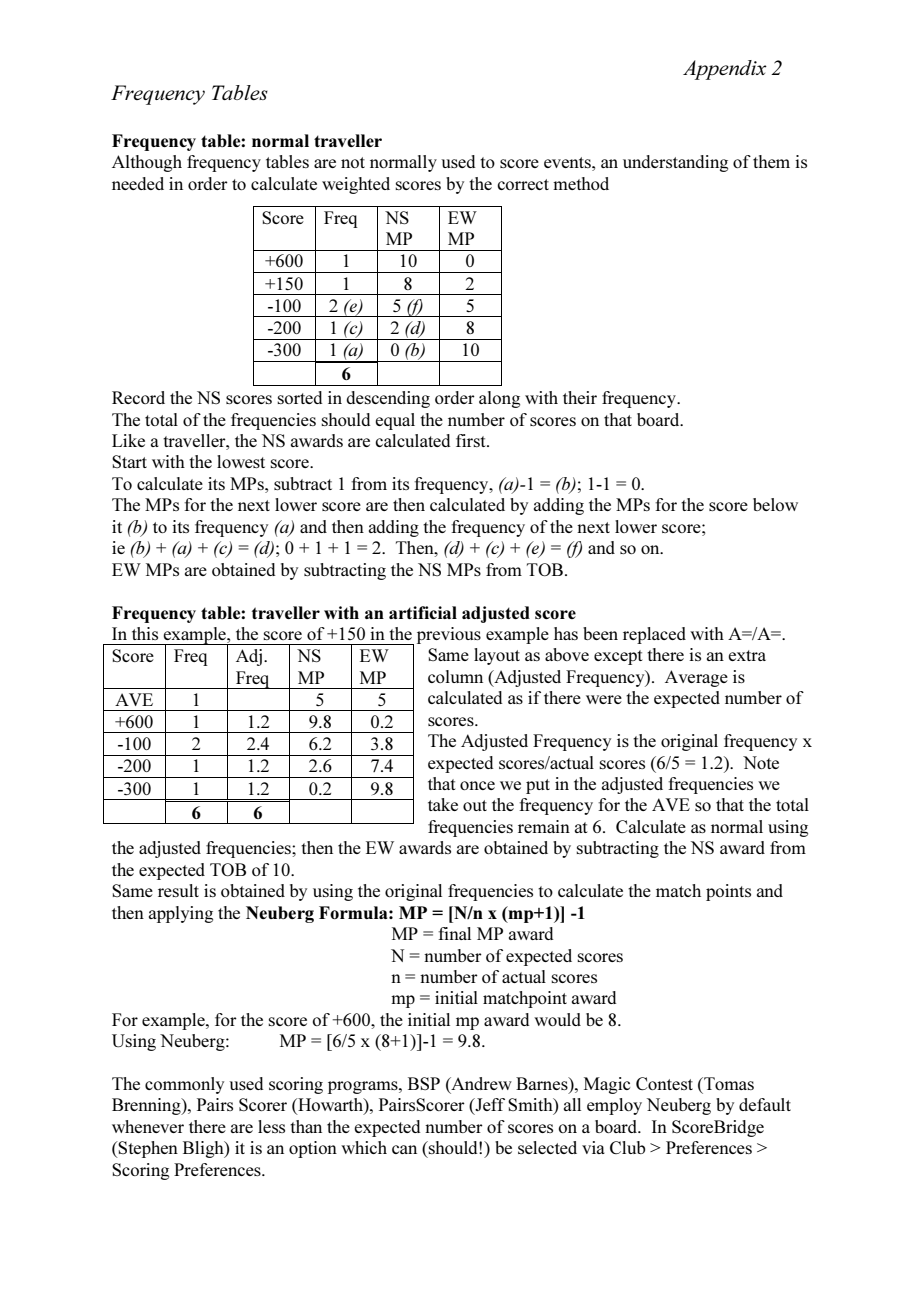 This image has height=1308, width=924. Describe the element at coordinates (725, 70) in the image. I see `Appendix` at that location.
